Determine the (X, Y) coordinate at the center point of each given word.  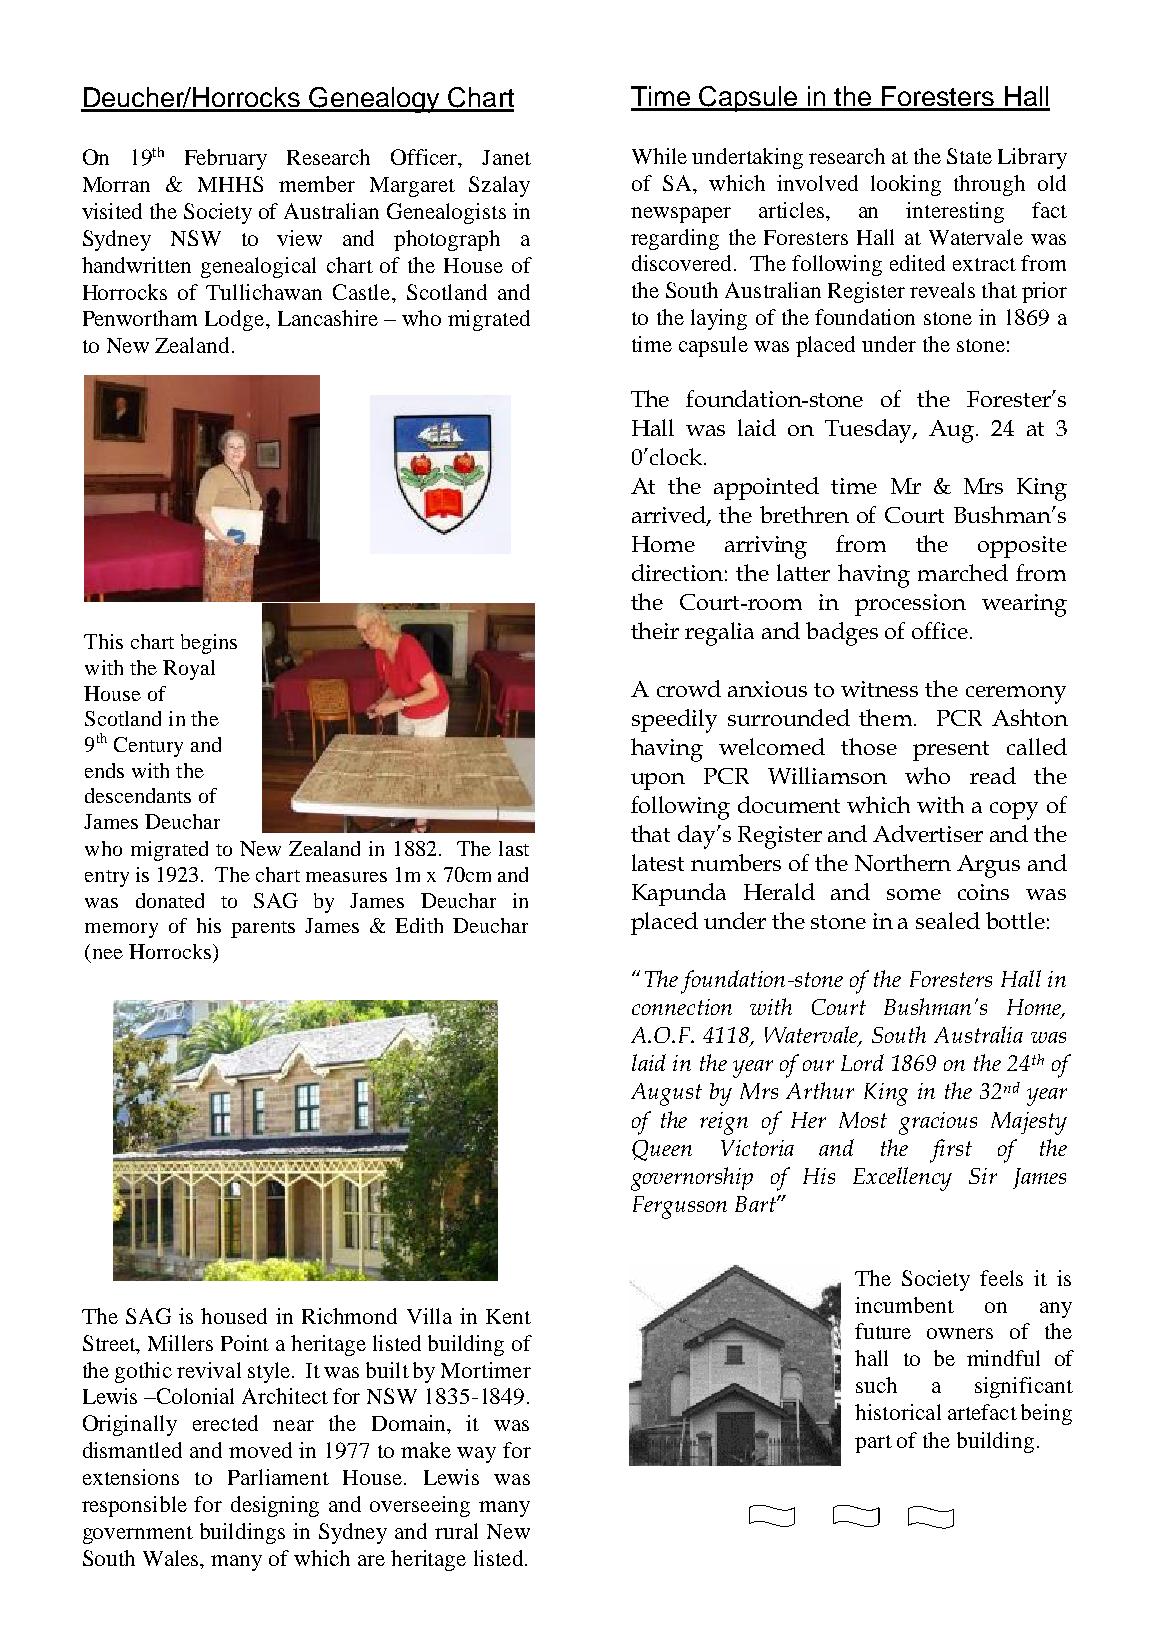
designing (275, 1506)
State (969, 156)
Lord (862, 1062)
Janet (506, 157)
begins (209, 644)
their (655, 630)
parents (263, 929)
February (226, 159)
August (666, 1094)
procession (910, 605)
